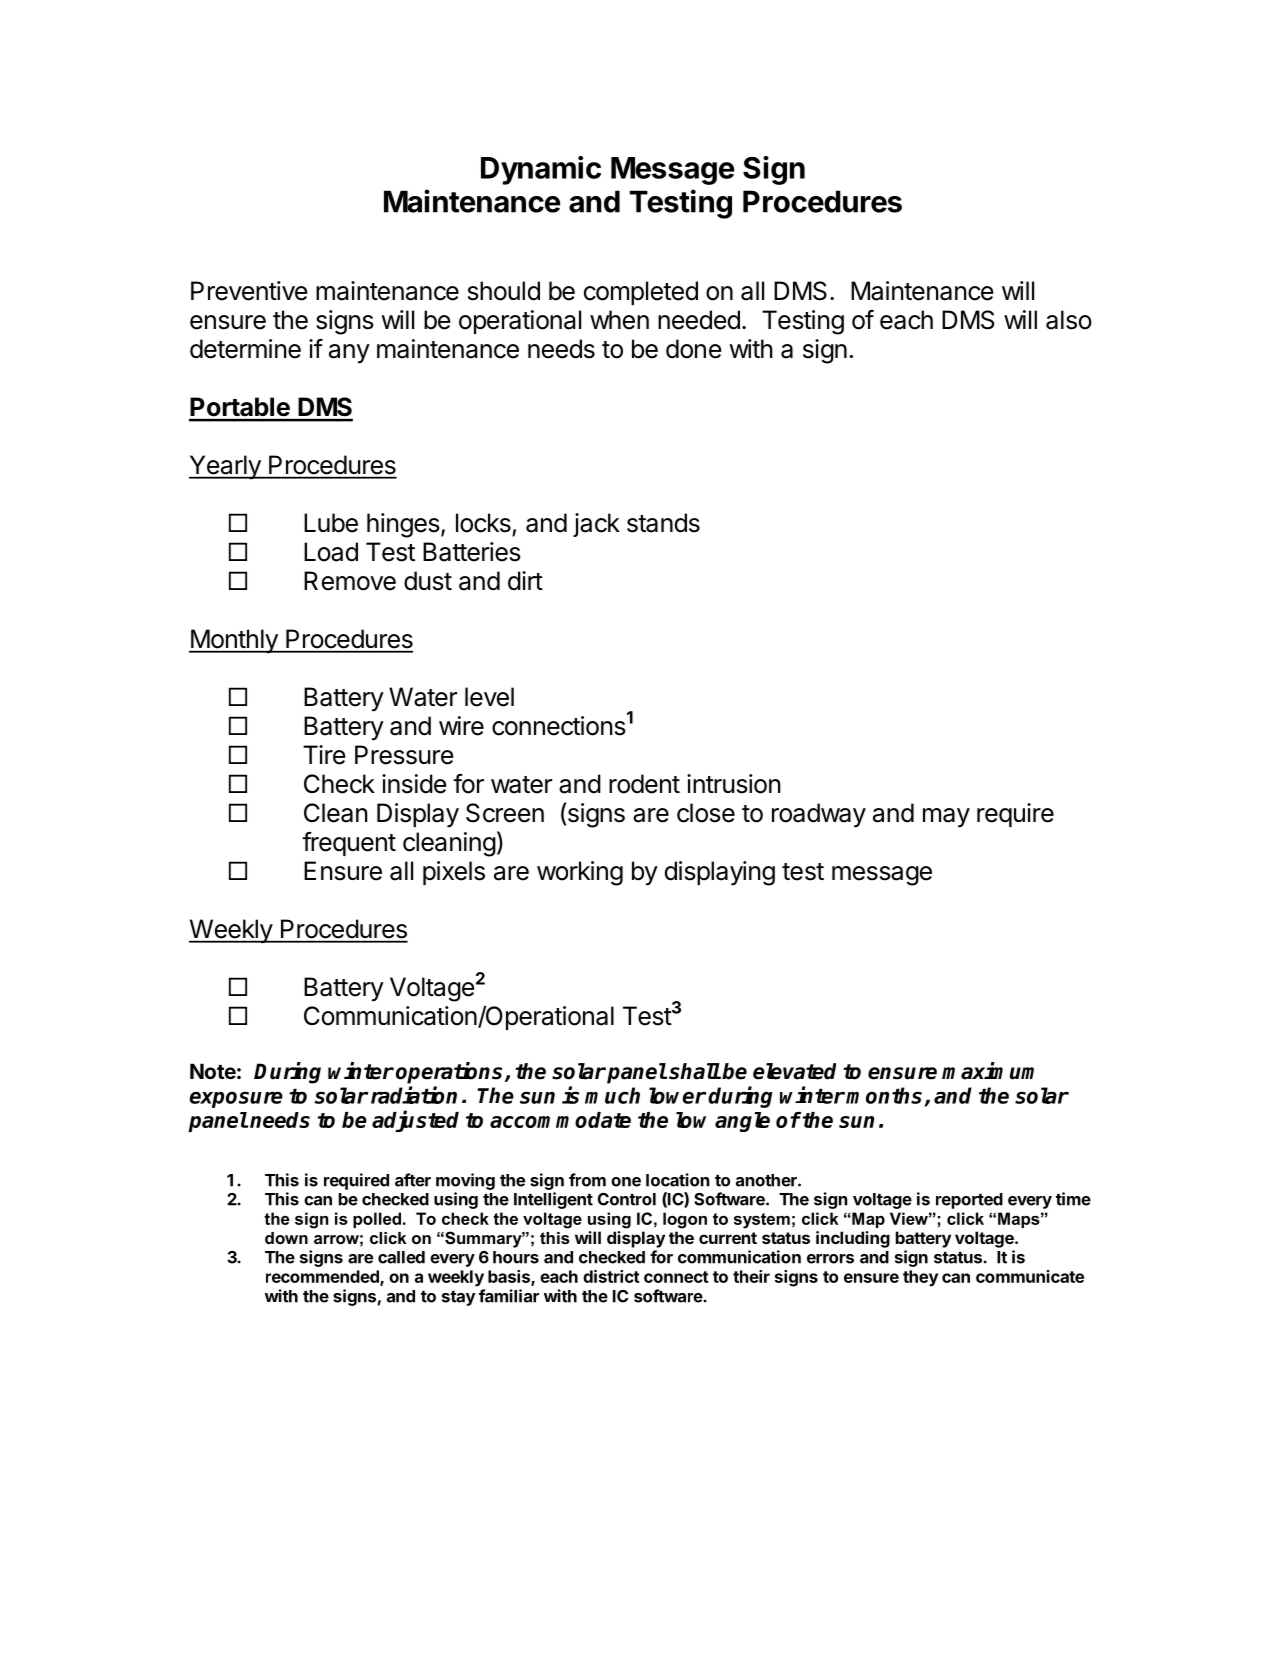 The image size is (1285, 1664). Describe the element at coordinates (612, 1095) in the screenshot. I see `much` at that location.
